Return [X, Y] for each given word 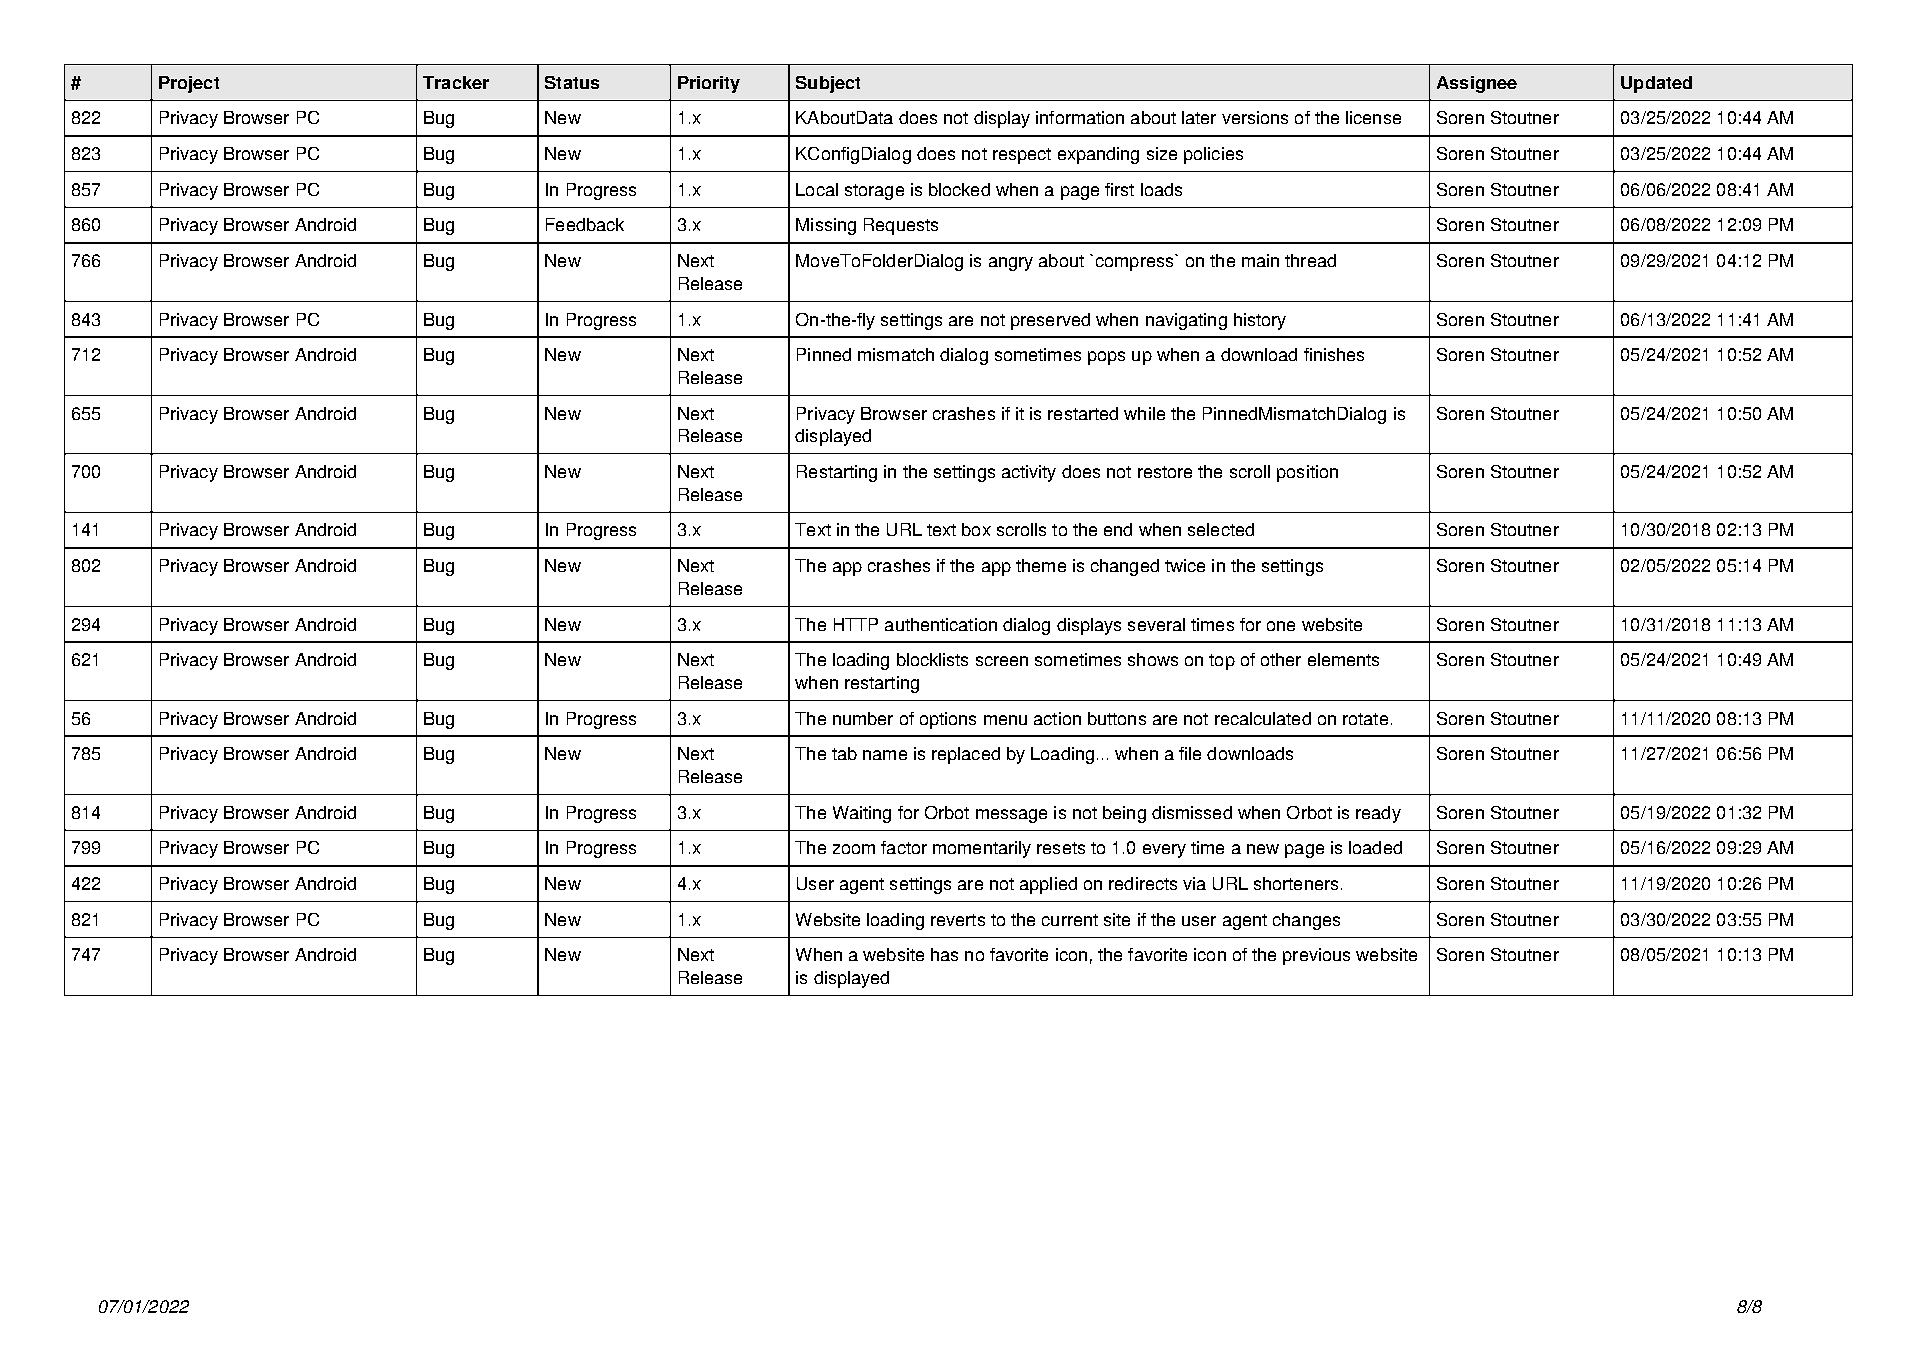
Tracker [456, 82]
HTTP [856, 624]
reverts [958, 920]
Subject [828, 84]
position [1307, 473]
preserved [1050, 321]
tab [844, 753]
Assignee [1477, 84]
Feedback [585, 224]
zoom [854, 849]
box [976, 529]
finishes [1334, 354]
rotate [1365, 719]
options [948, 720]
